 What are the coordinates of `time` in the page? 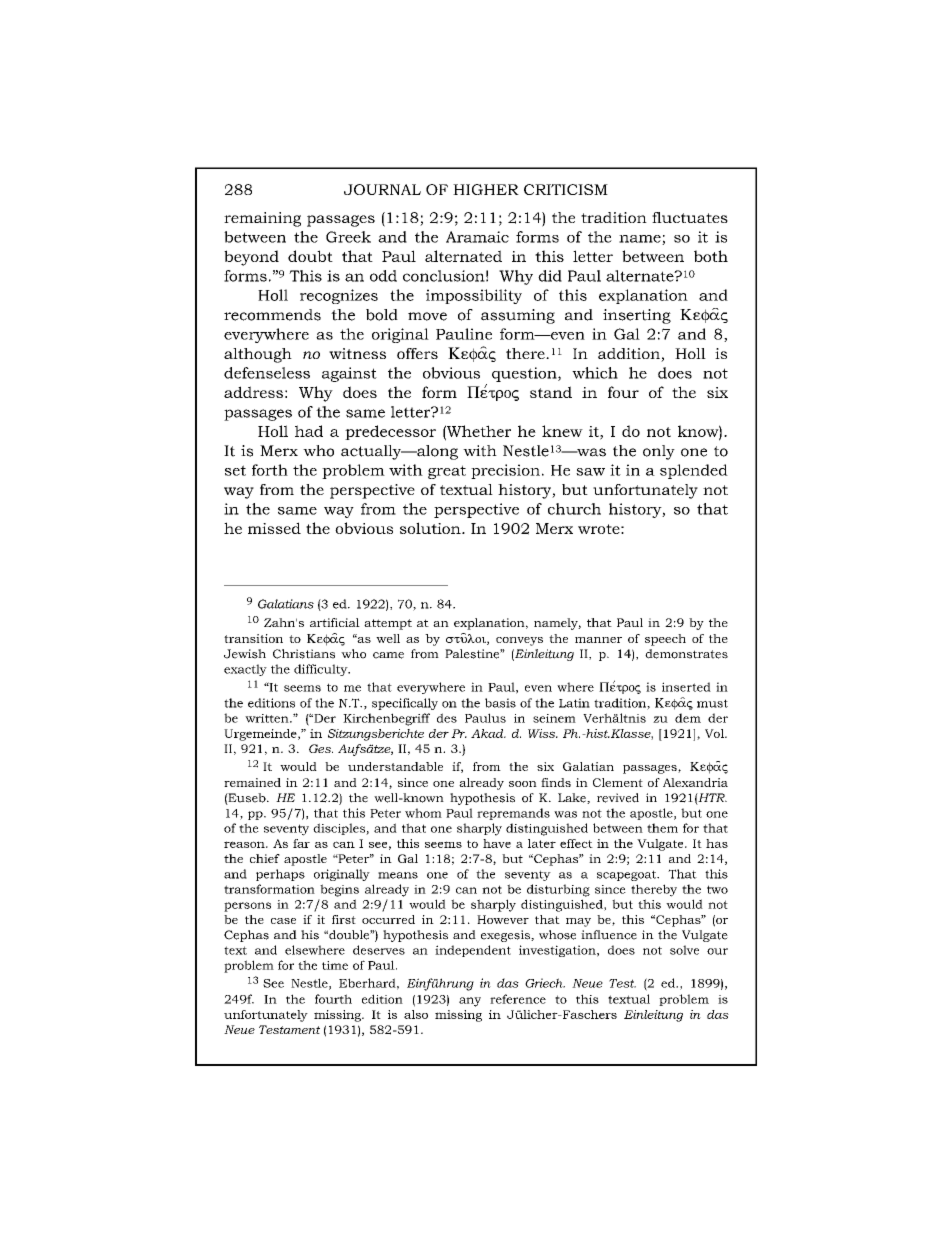 It's located at (335, 965).
